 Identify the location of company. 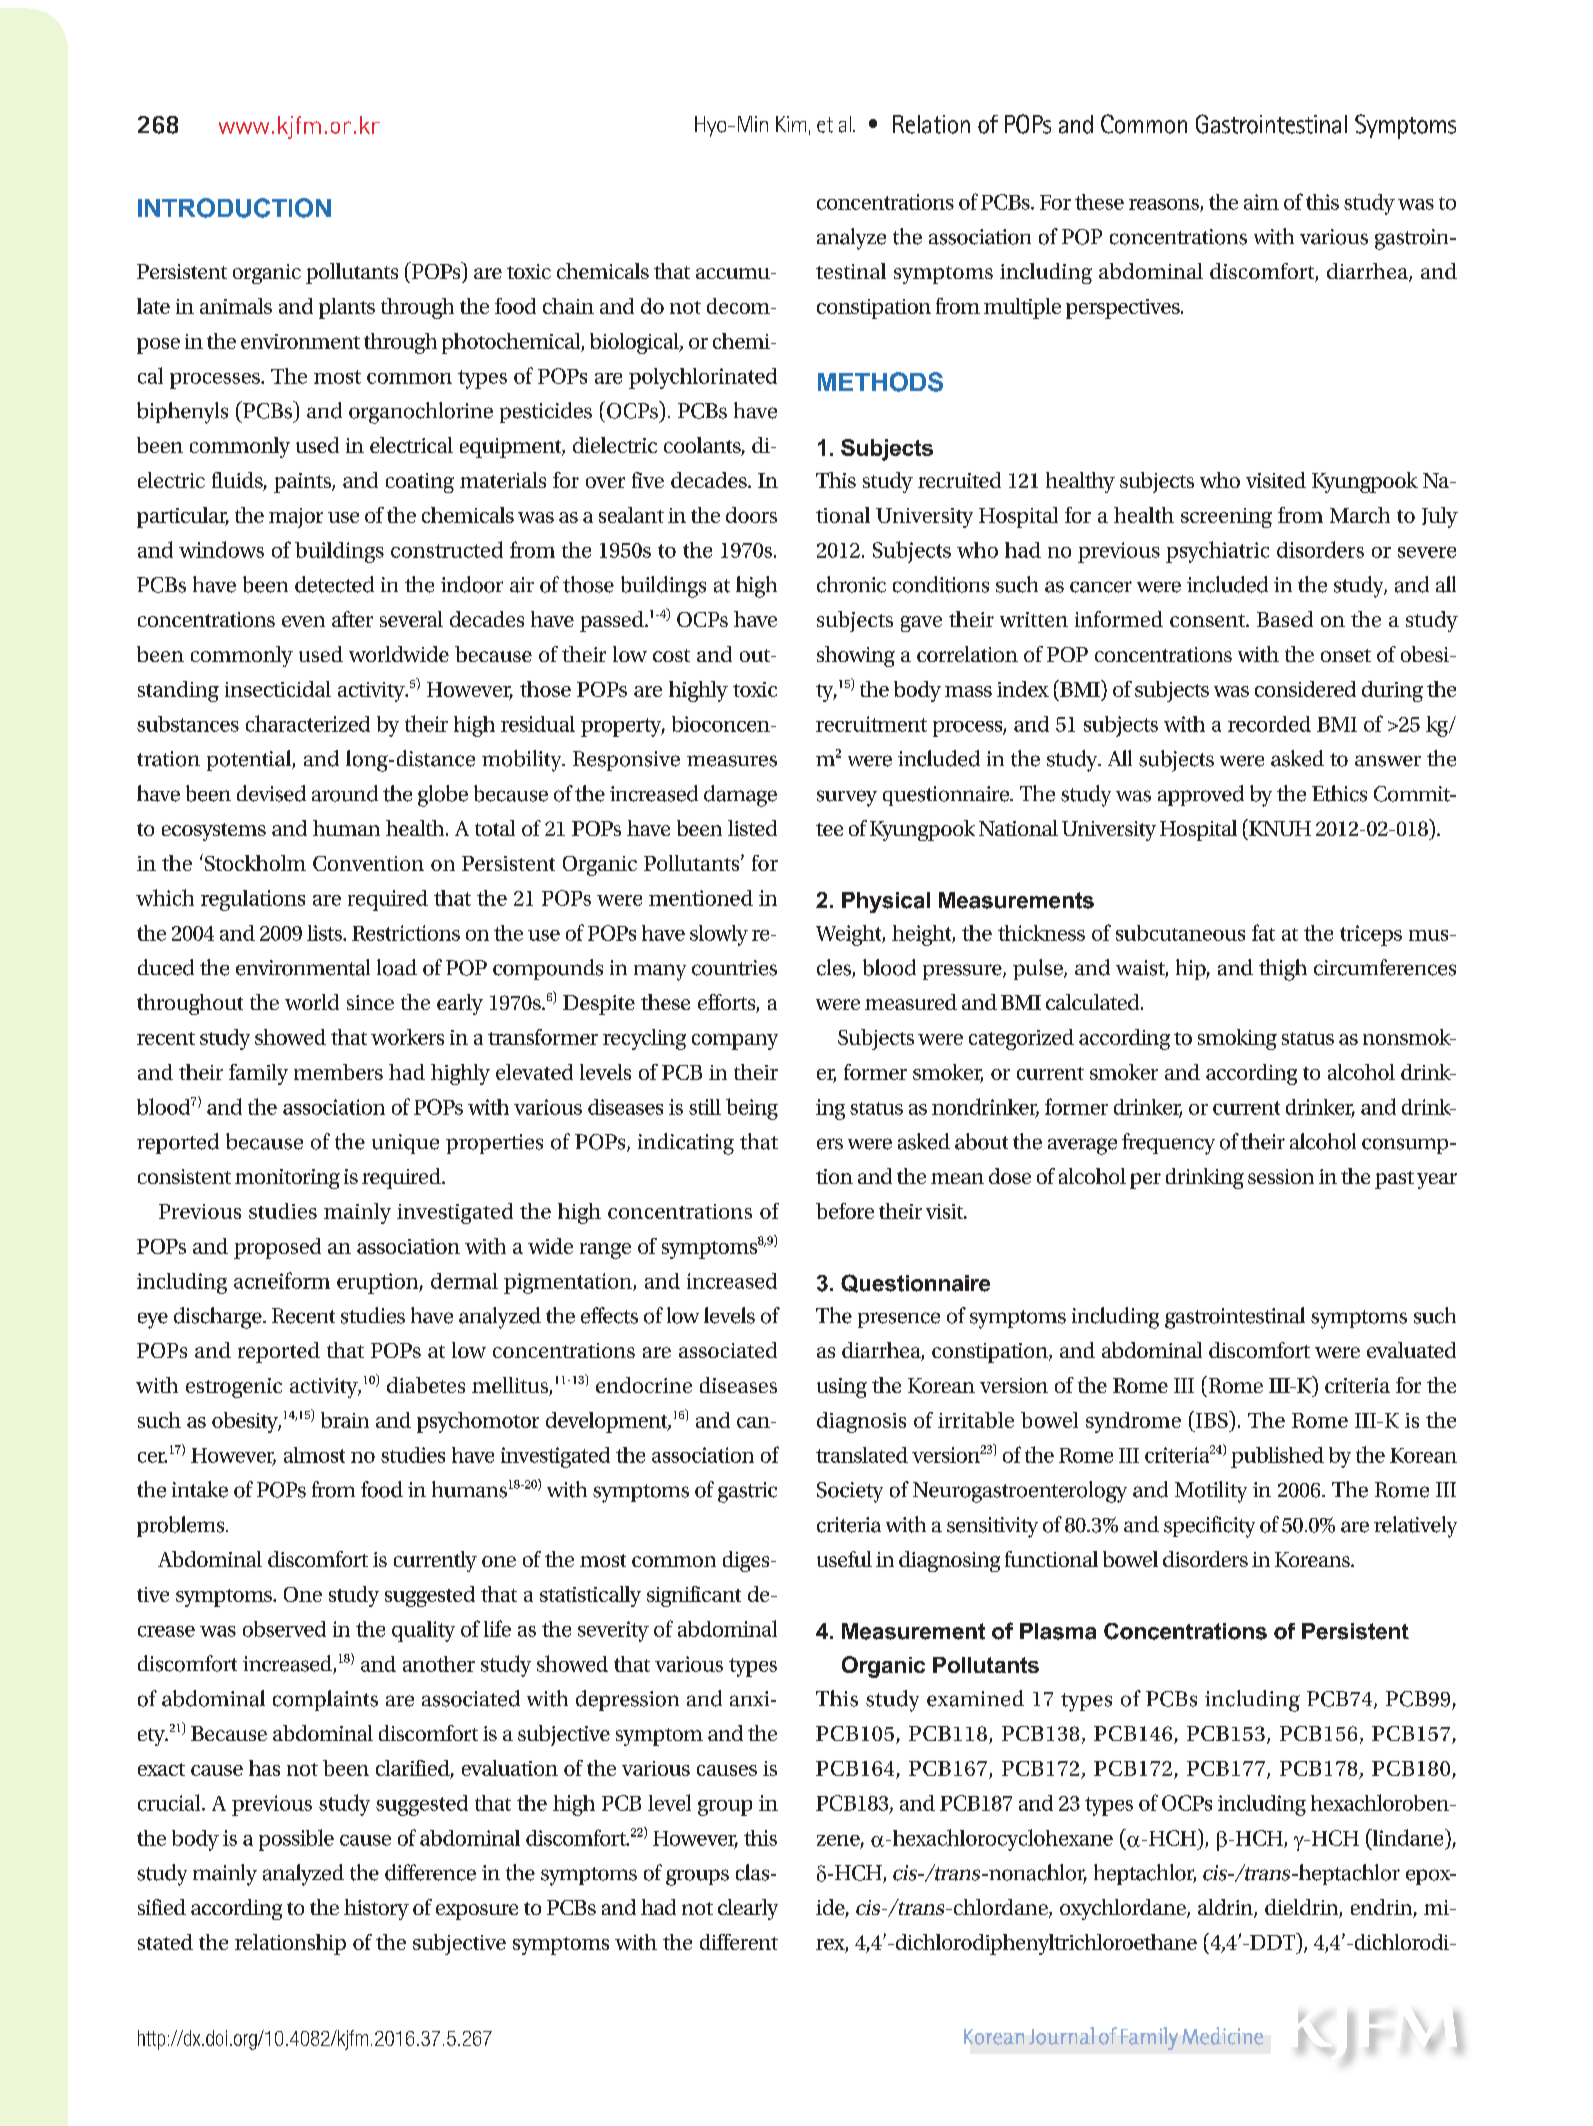
(735, 1042).
